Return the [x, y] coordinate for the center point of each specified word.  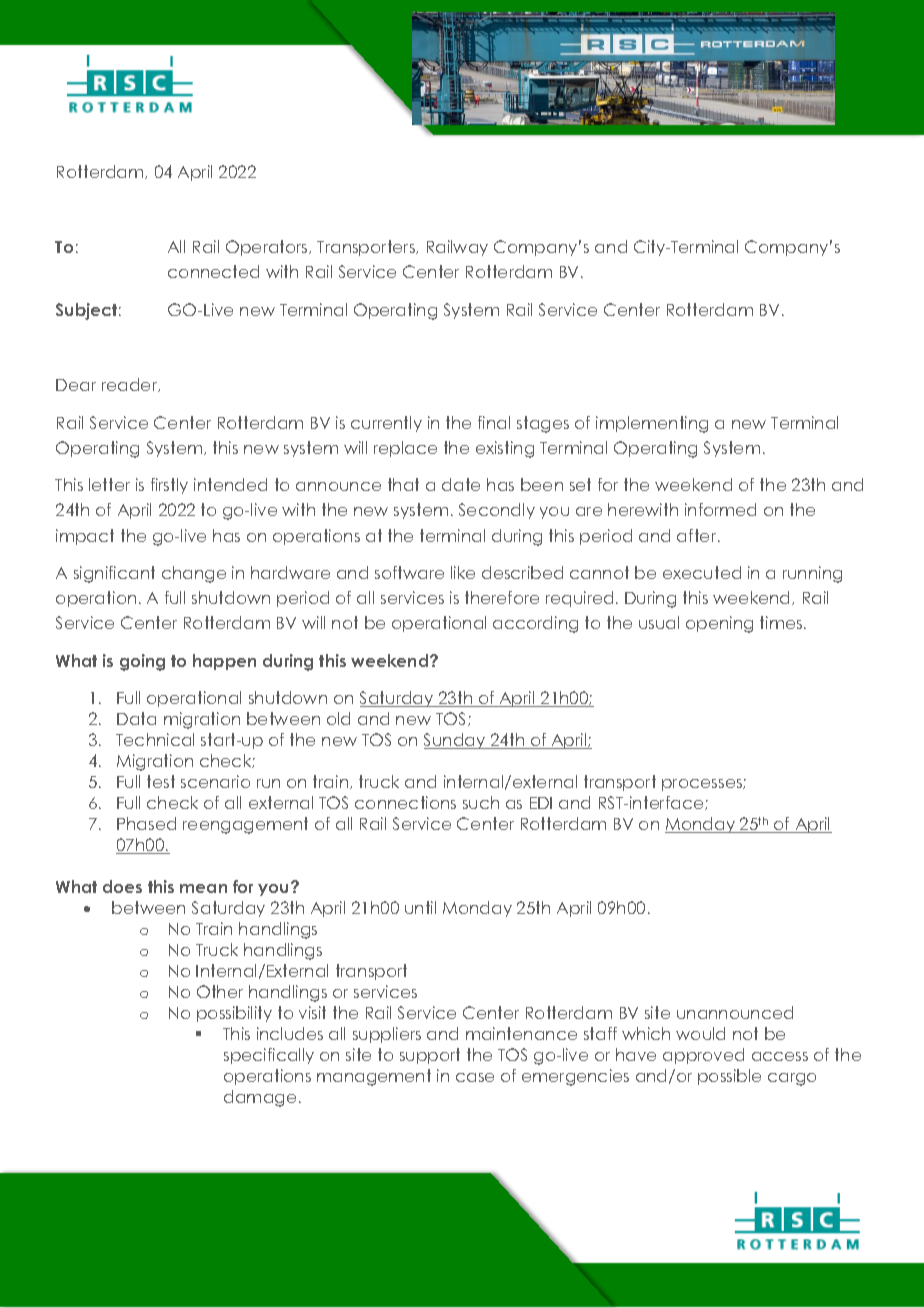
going [142, 662]
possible [729, 1077]
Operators [268, 248]
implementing [652, 424]
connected [213, 271]
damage [260, 1098]
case [475, 1077]
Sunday [456, 741]
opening [719, 624]
